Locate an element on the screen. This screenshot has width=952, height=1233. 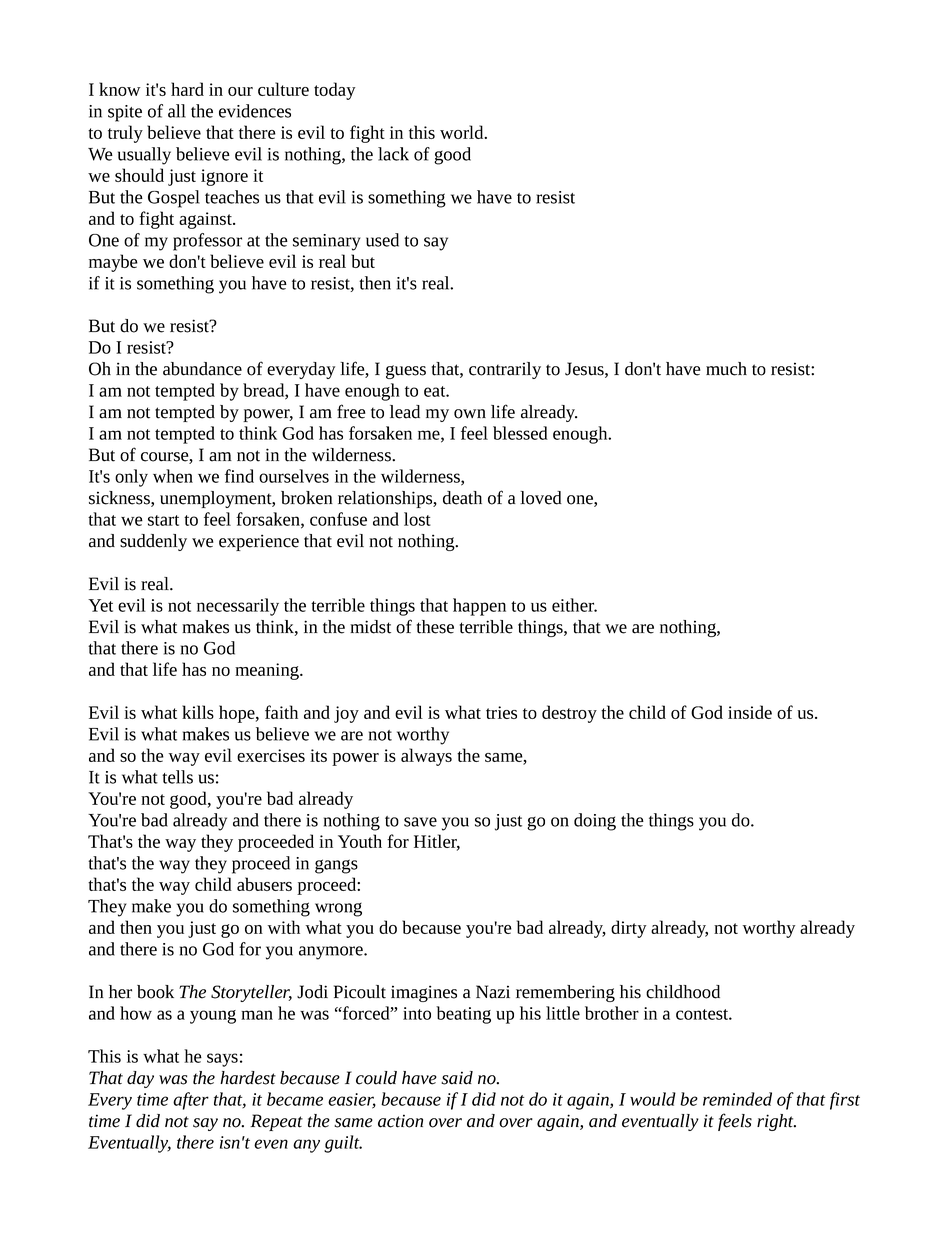
said is located at coordinates (457, 1078).
